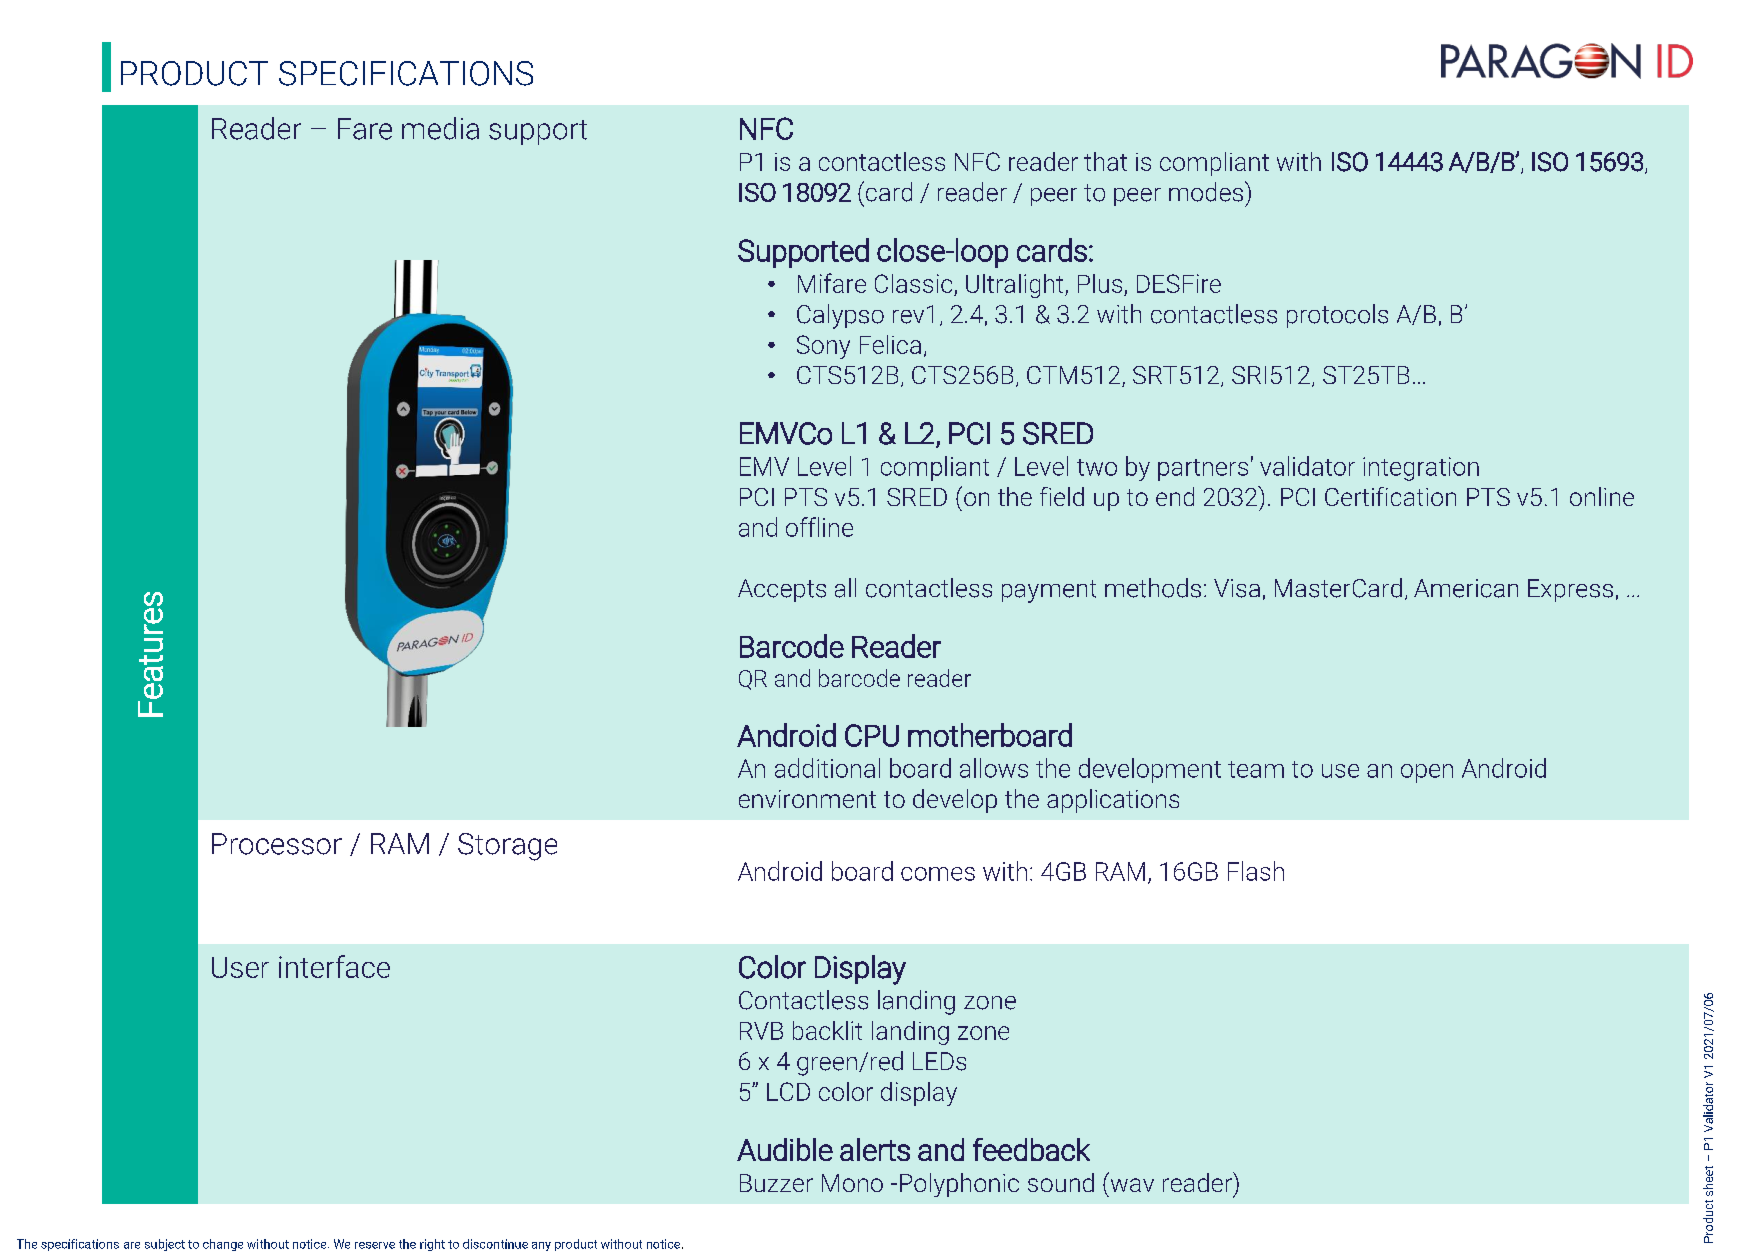  Describe the element at coordinates (1256, 871) in the screenshot. I see `Flash` at that location.
